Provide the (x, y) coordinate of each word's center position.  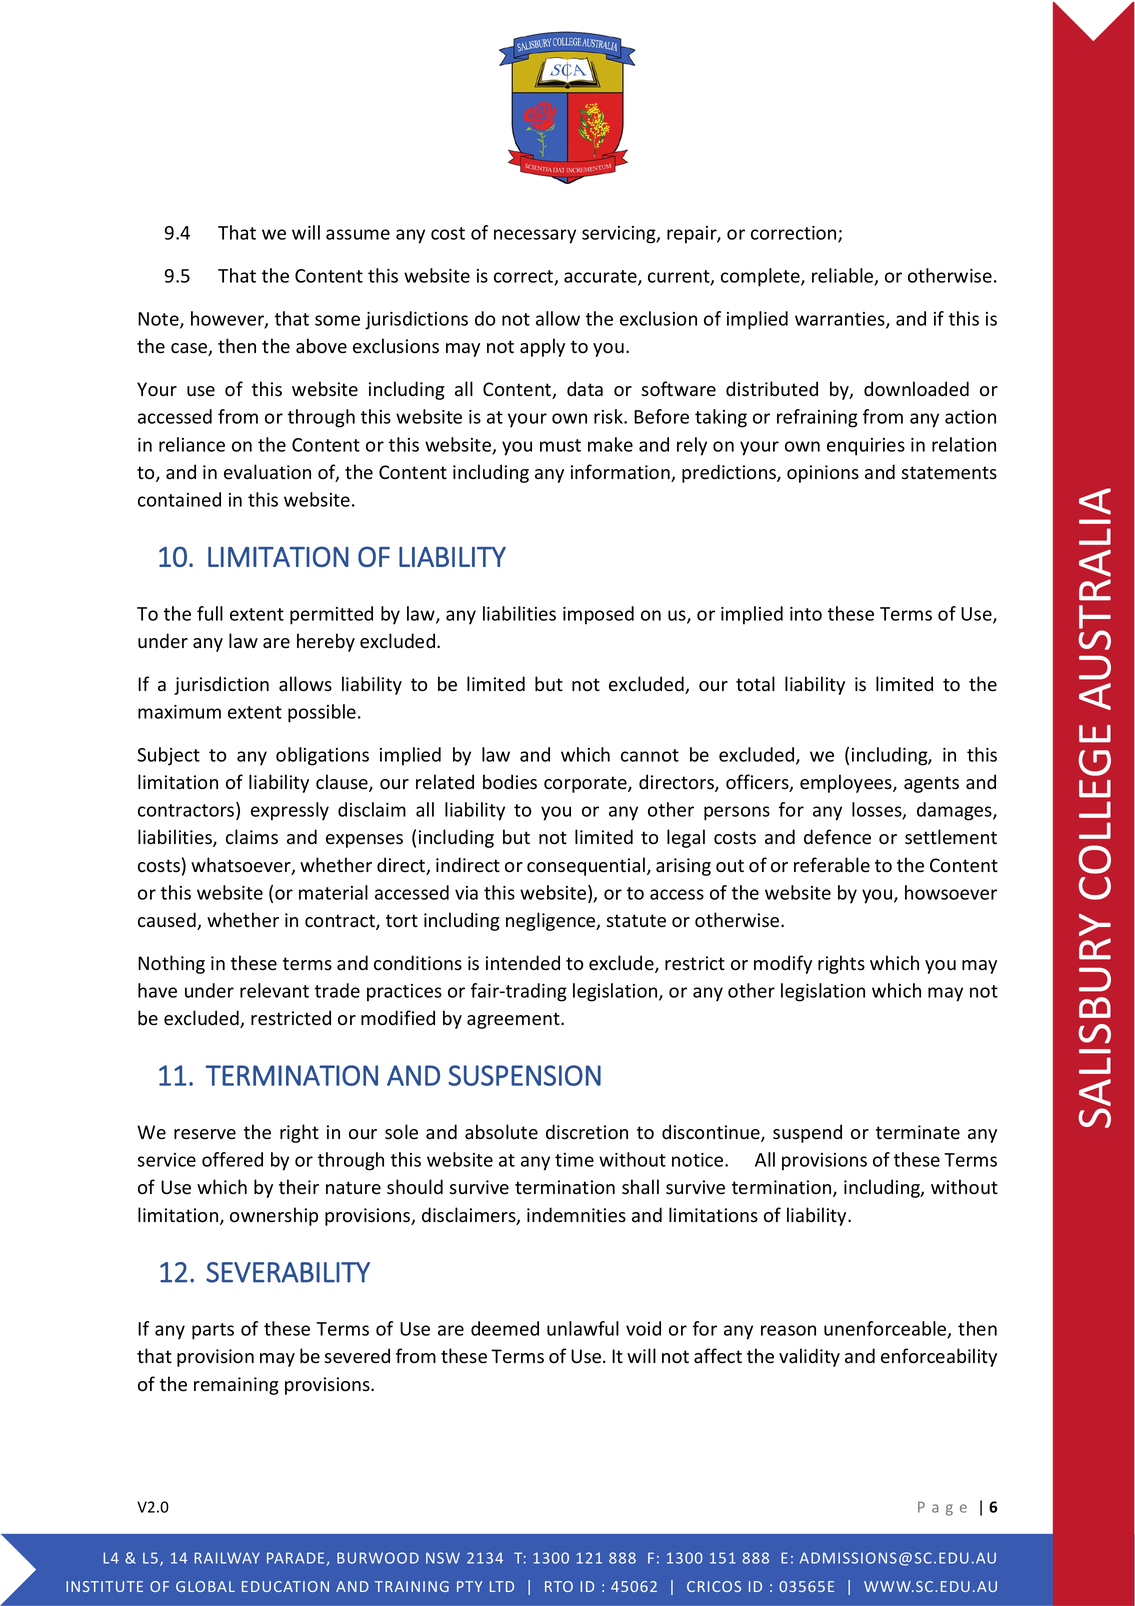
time (574, 1160)
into (806, 614)
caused (168, 921)
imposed (598, 615)
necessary (535, 236)
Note (159, 320)
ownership (274, 1216)
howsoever (951, 892)
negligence (552, 921)
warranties (841, 320)
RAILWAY (227, 1558)
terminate (918, 1132)
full (210, 613)
